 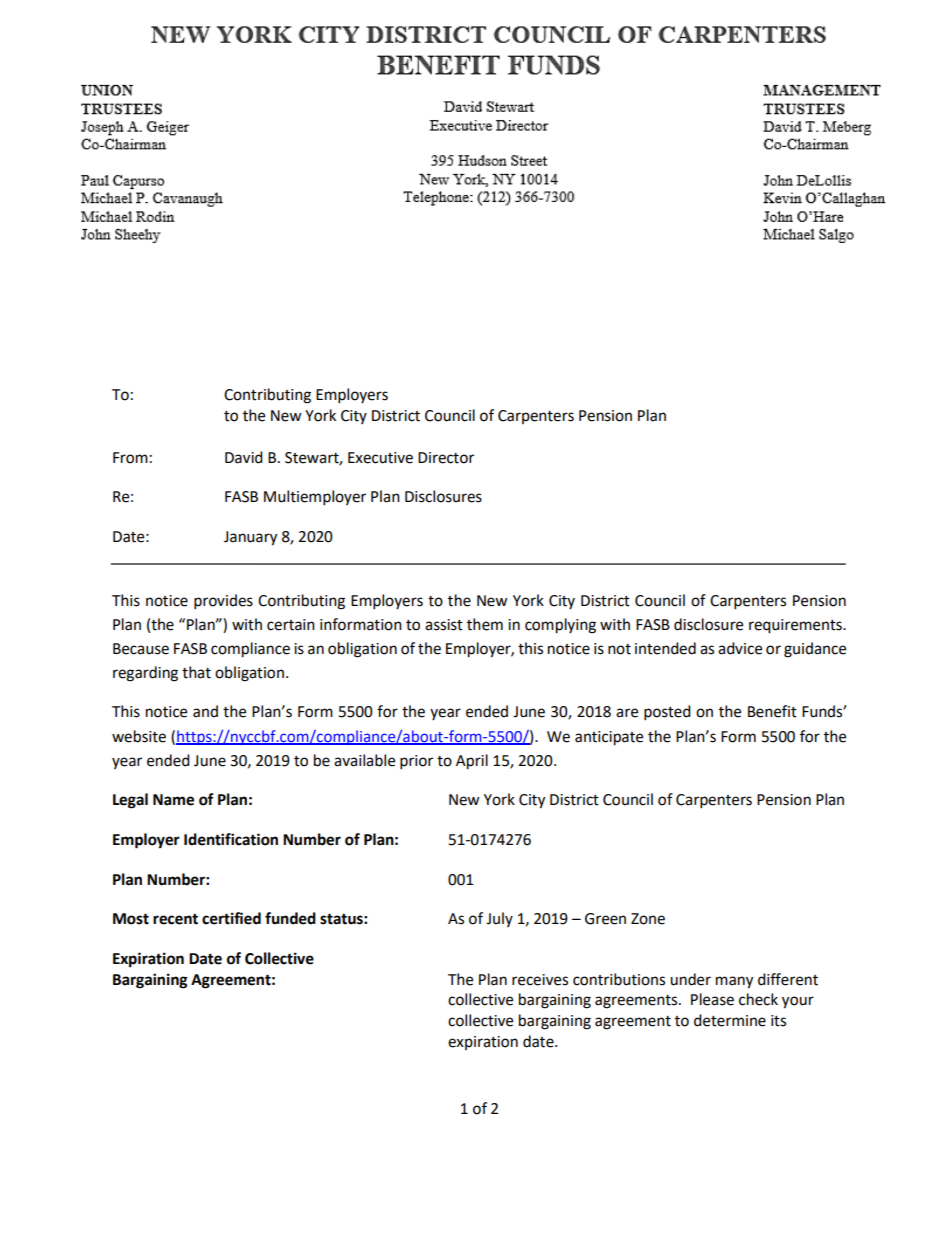 I want to click on Director, so click(x=446, y=458).
